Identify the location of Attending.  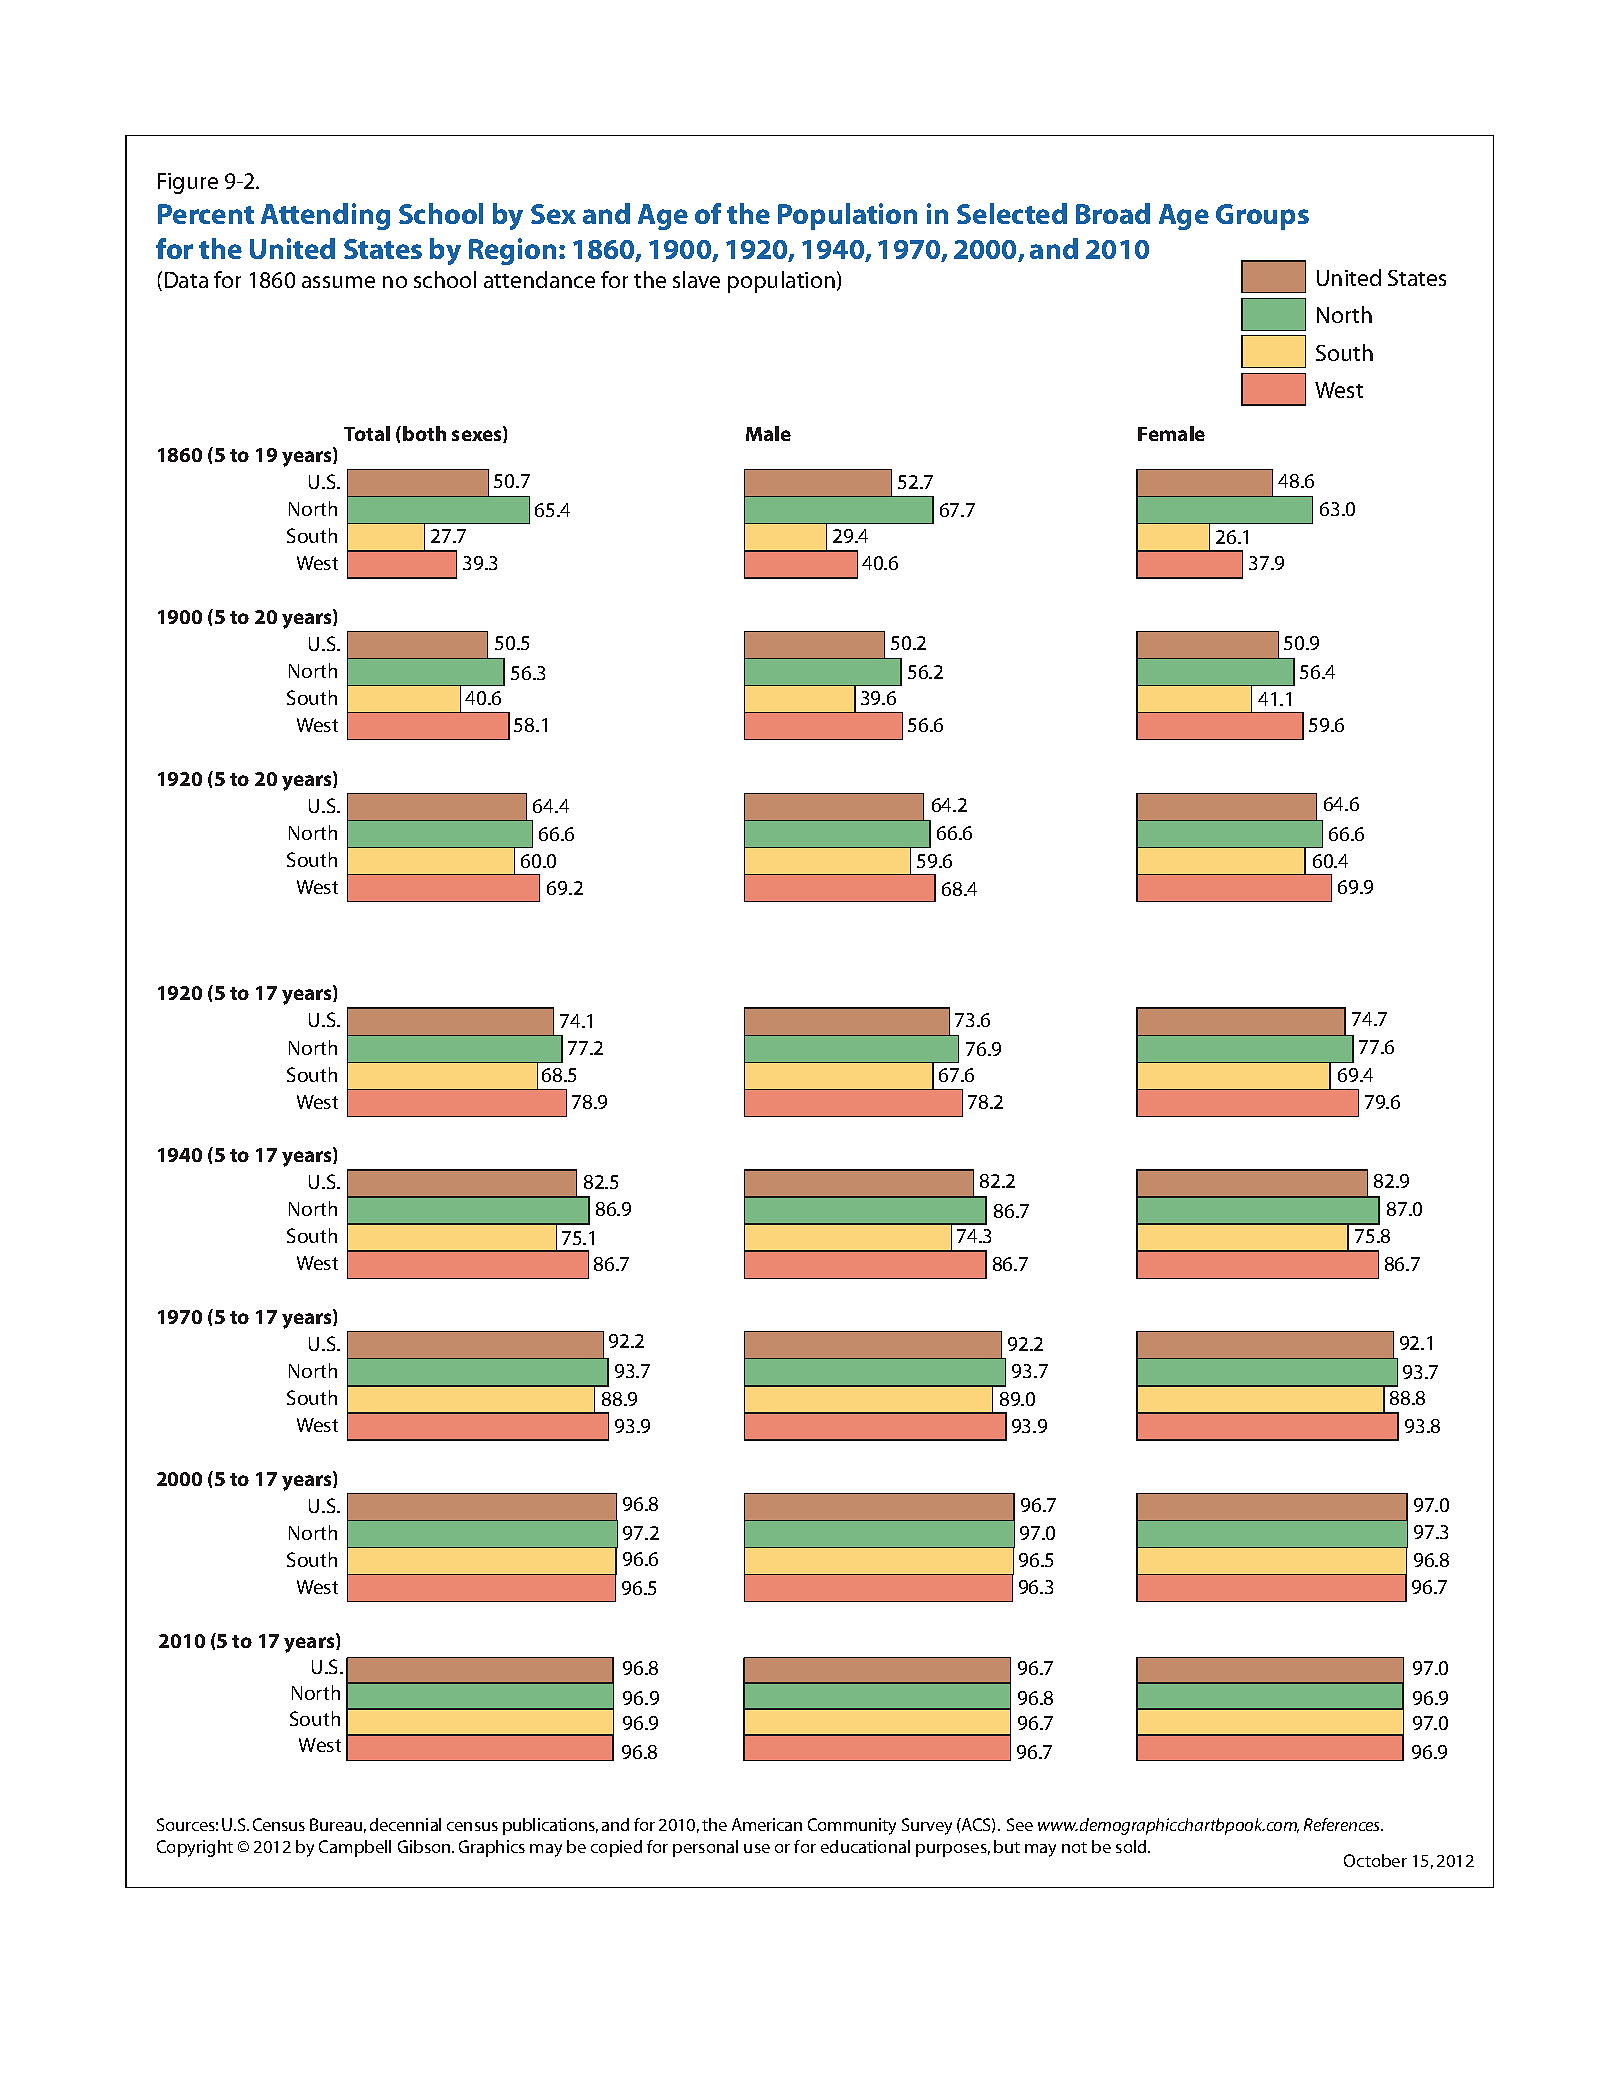
(325, 216).
